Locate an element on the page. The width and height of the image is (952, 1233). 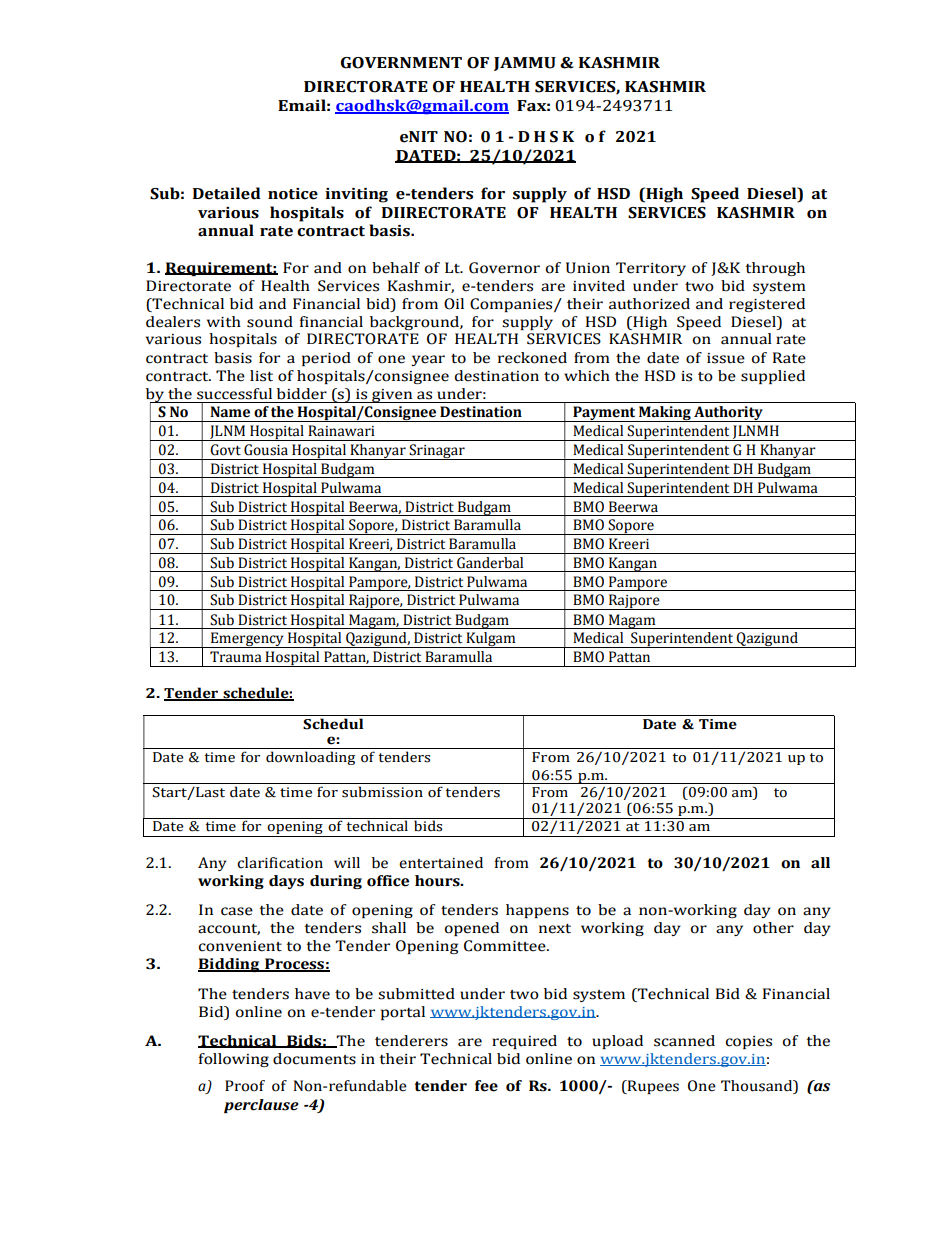
scanned is located at coordinates (684, 1041).
